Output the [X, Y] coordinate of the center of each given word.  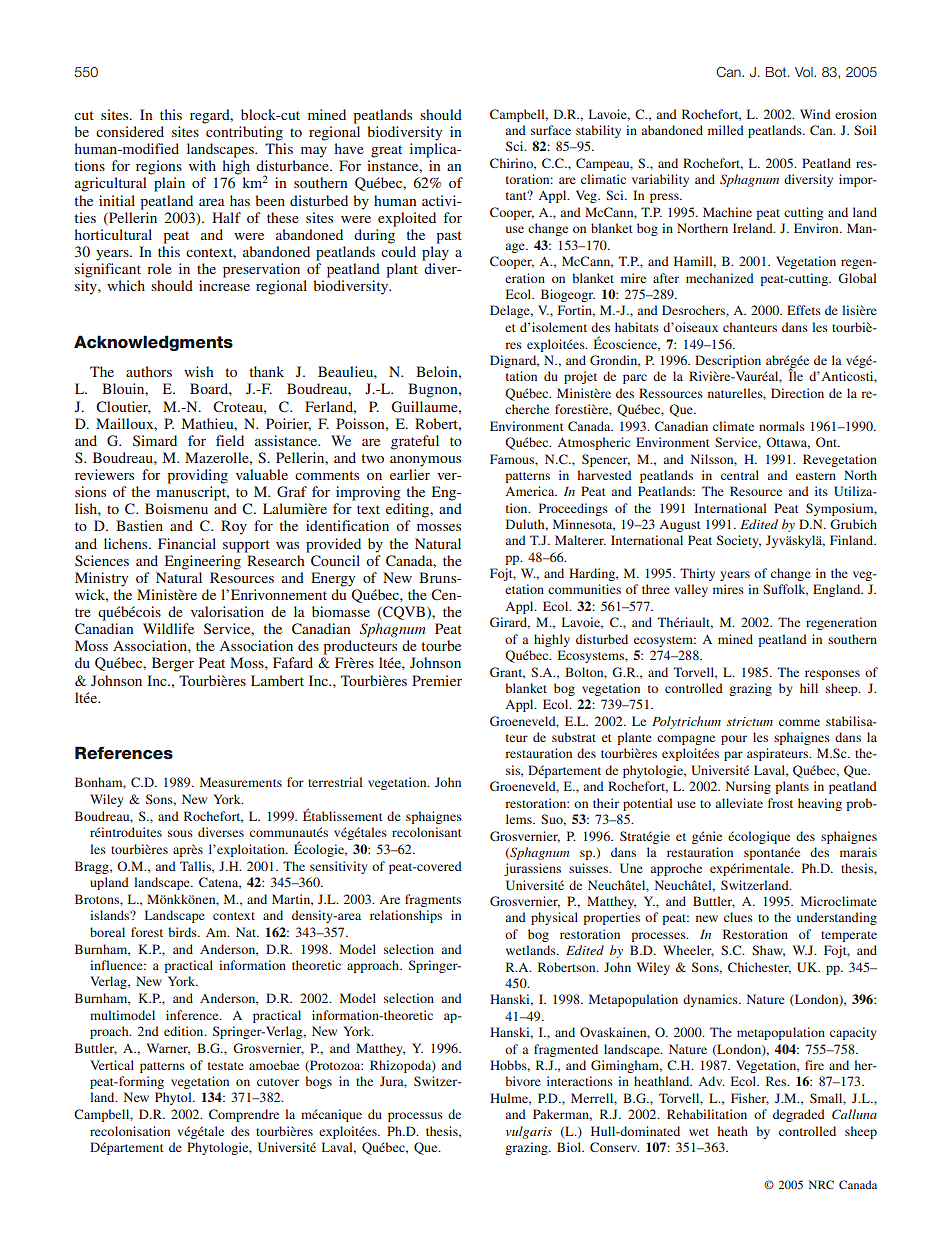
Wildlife [168, 628]
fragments [433, 900]
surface [551, 130]
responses [832, 675]
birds [183, 932]
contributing [244, 133]
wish [199, 371]
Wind [815, 114]
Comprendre [244, 1115]
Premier [437, 680]
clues [738, 917]
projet [580, 377]
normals [782, 426]
